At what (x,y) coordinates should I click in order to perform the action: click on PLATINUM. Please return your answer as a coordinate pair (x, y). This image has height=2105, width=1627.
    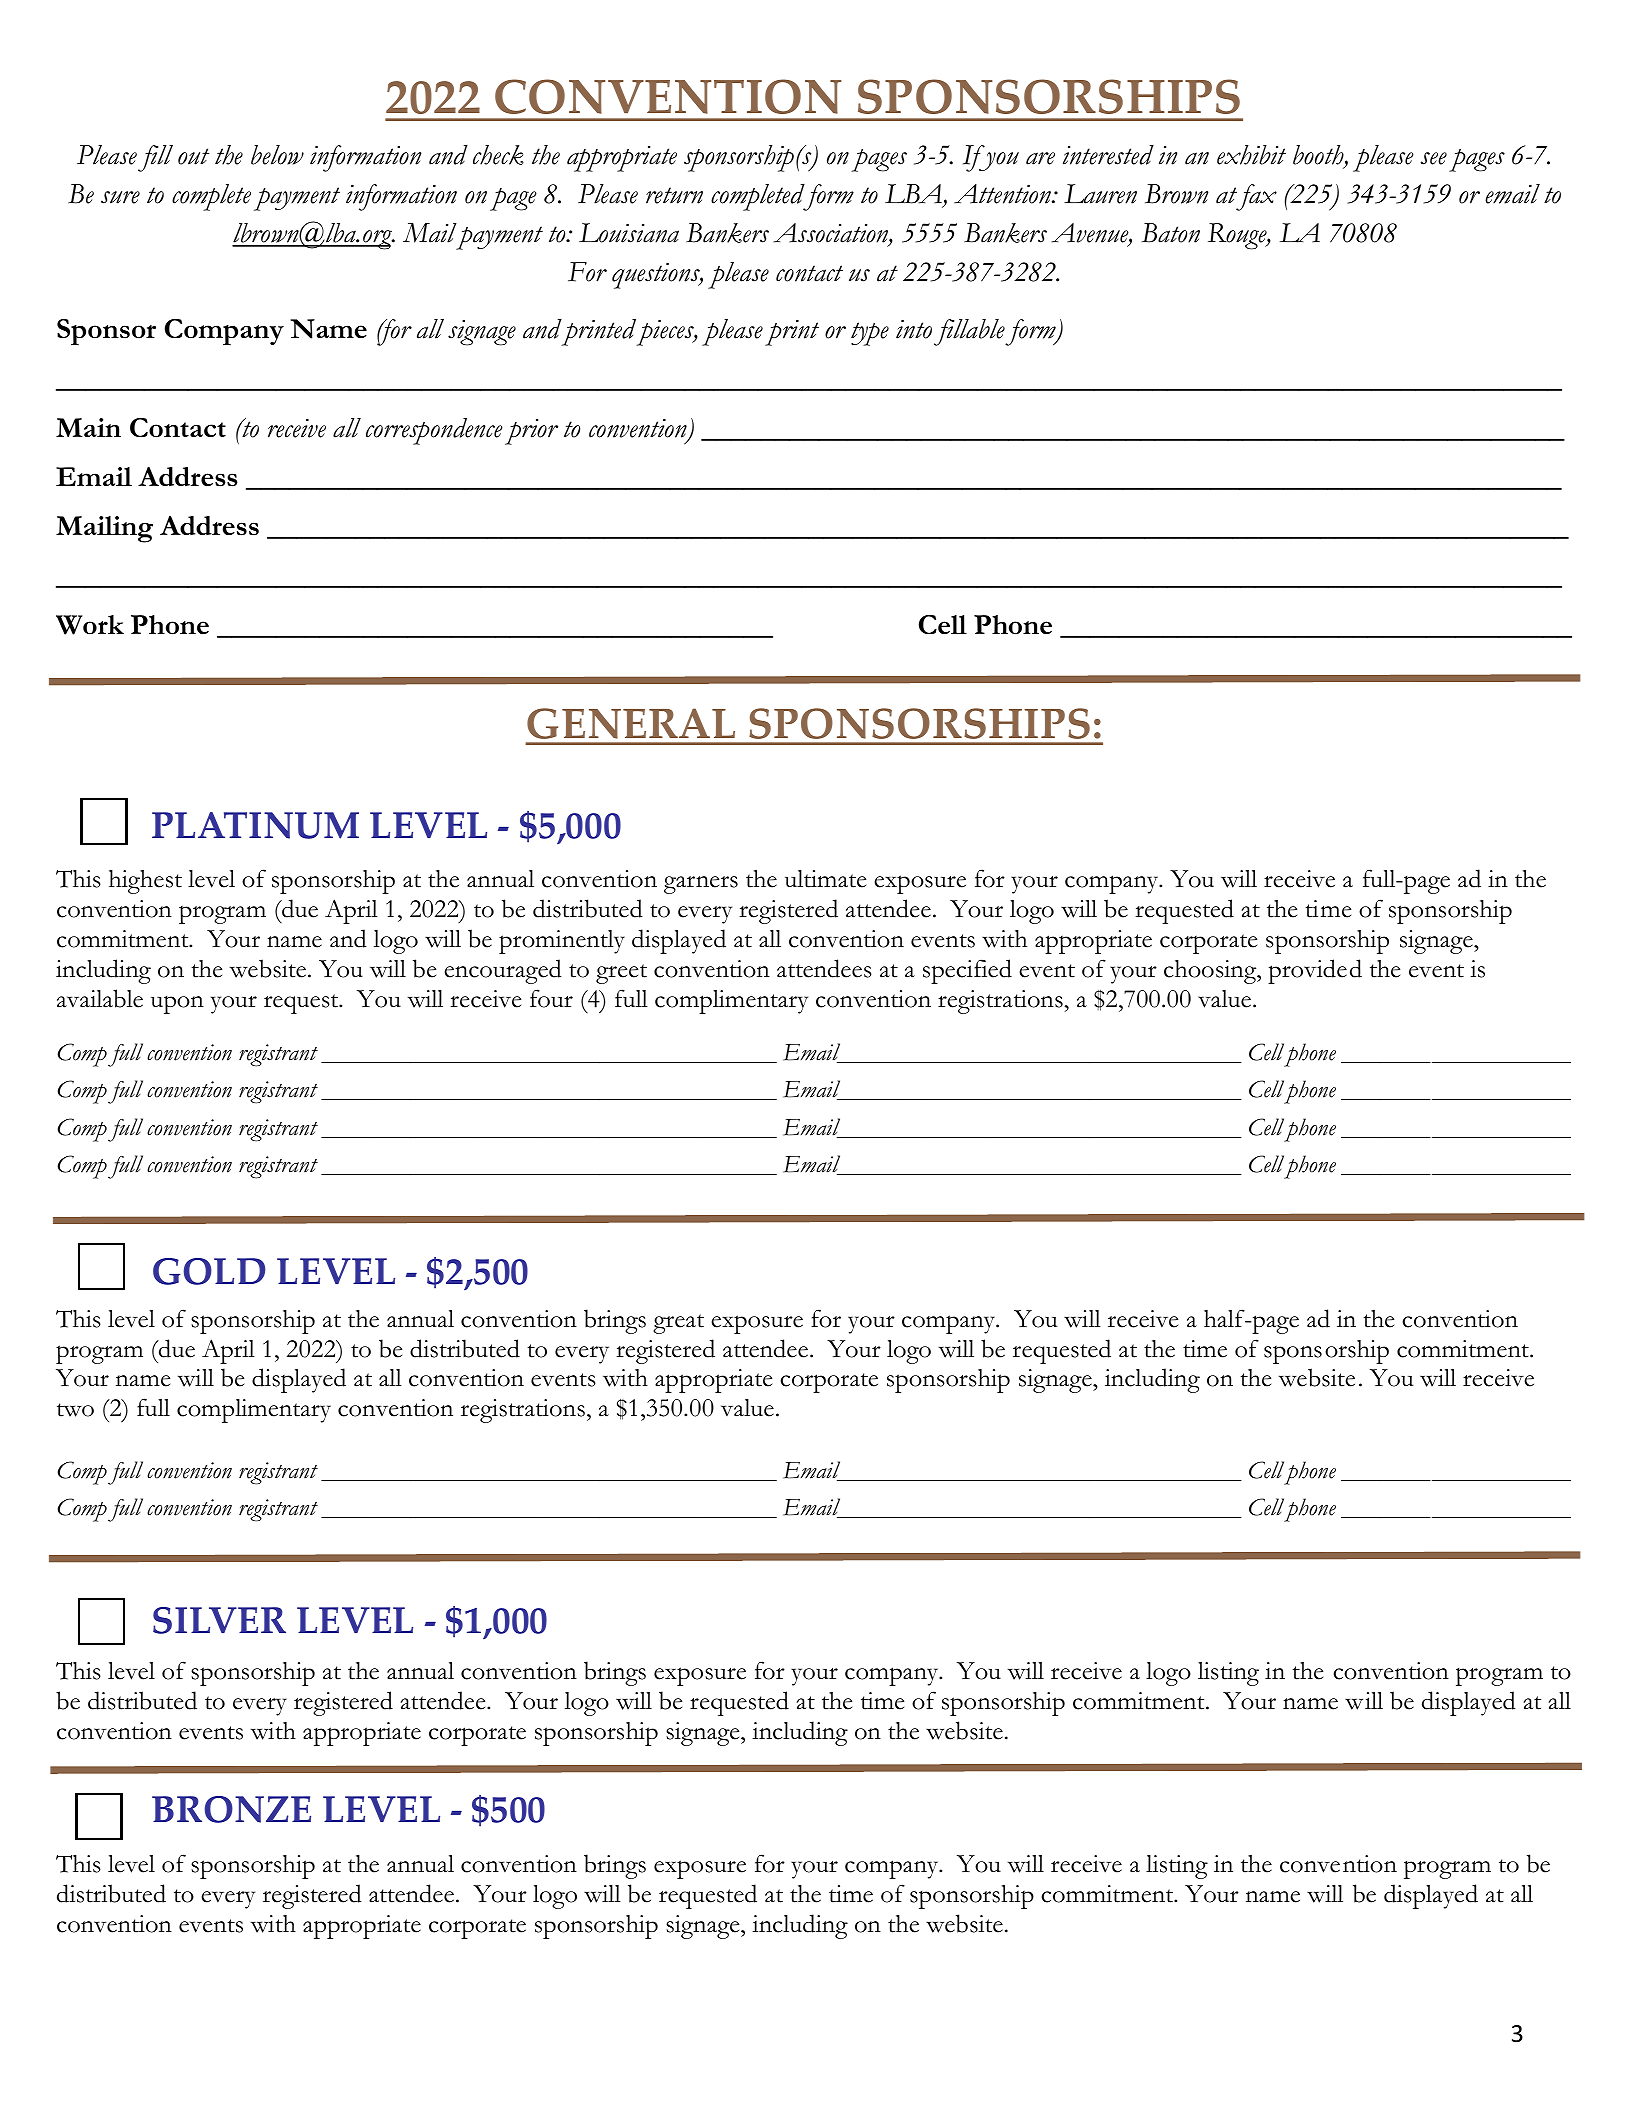
    Looking at the image, I should click on (255, 825).
